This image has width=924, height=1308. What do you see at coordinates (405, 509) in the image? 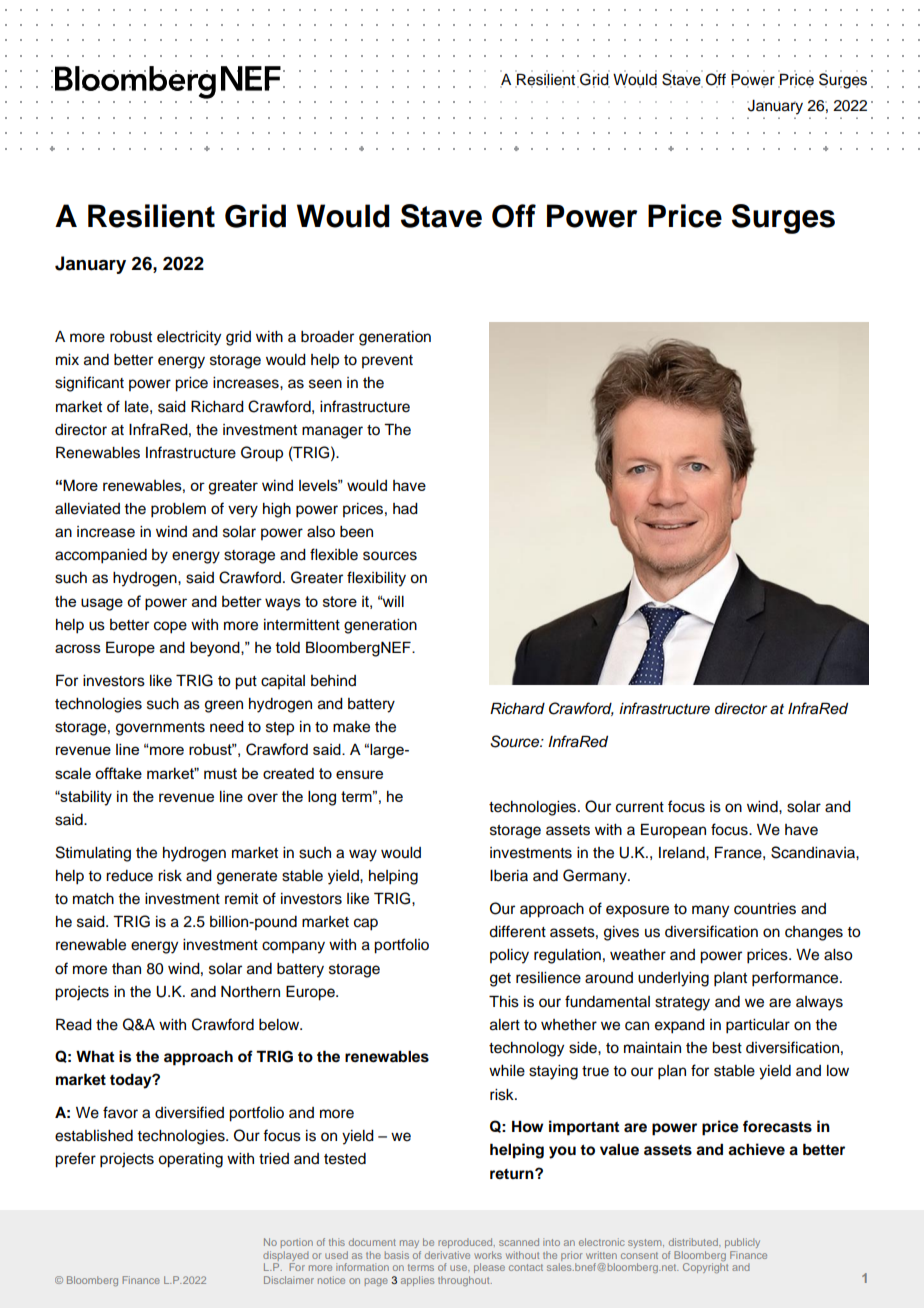
I see `had` at bounding box center [405, 509].
